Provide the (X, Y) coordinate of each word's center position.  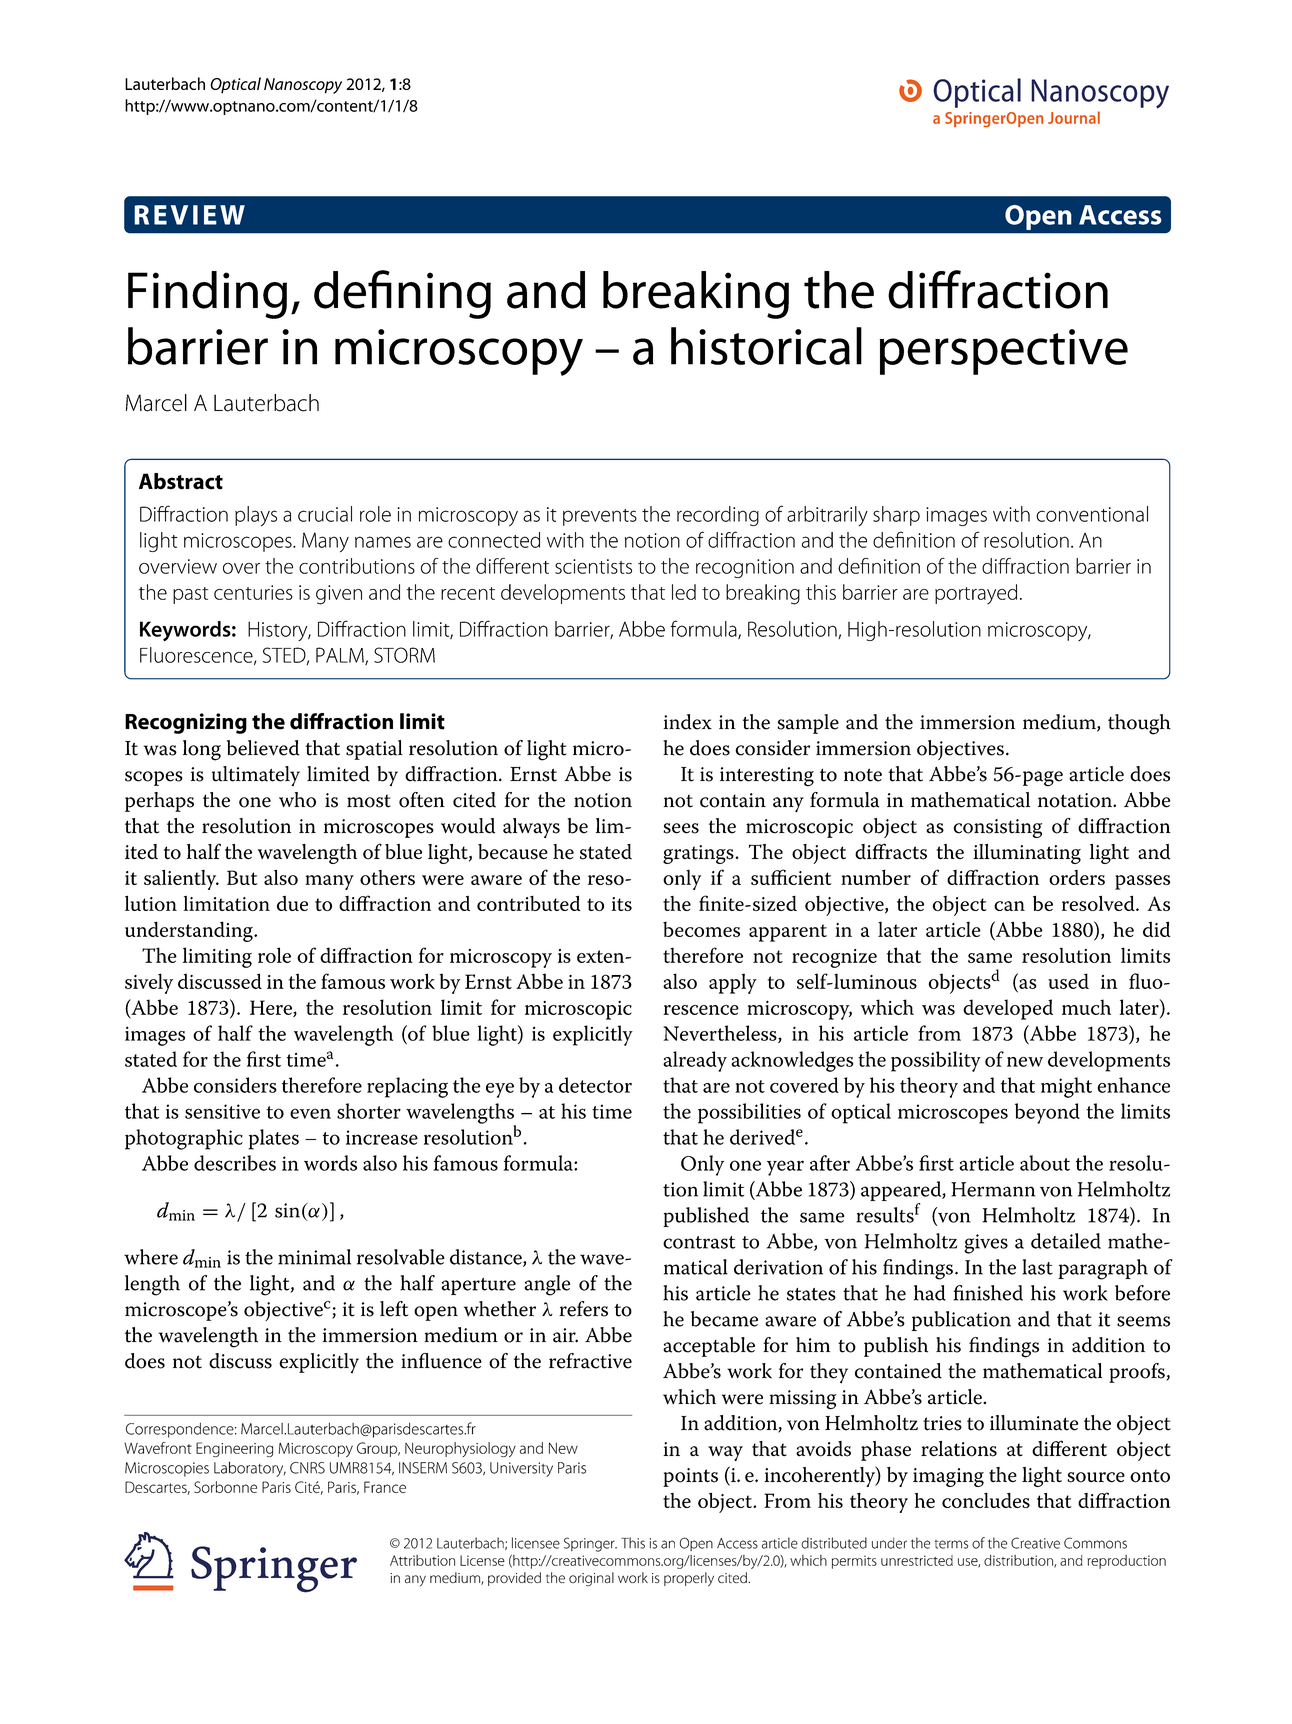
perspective (1004, 352)
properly (689, 1579)
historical (766, 346)
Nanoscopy (303, 86)
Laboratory (250, 1469)
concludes (986, 1500)
